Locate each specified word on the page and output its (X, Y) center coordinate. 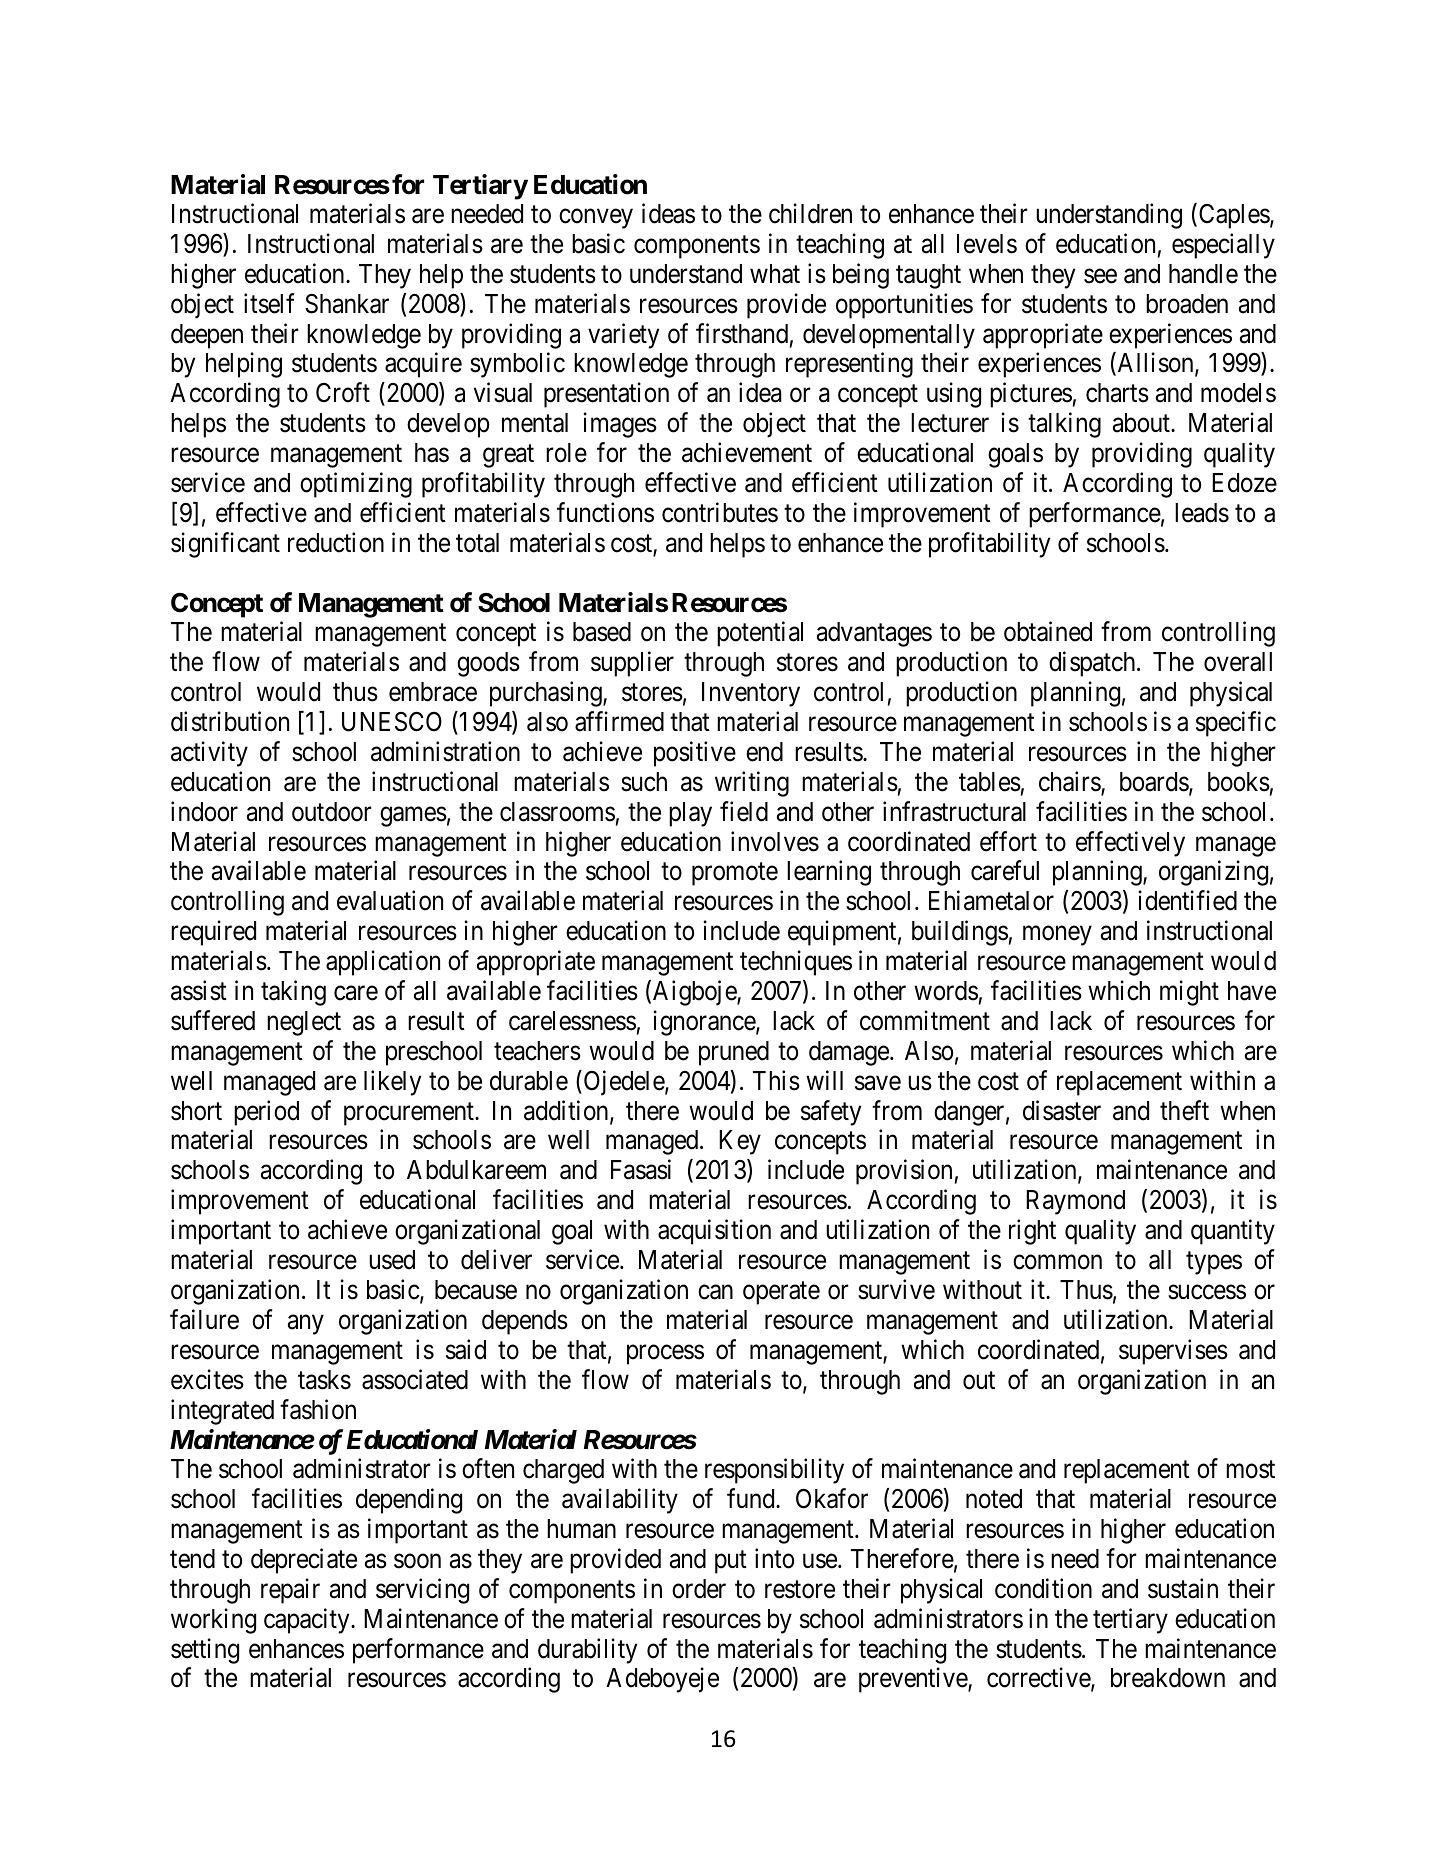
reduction (336, 542)
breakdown (1168, 1678)
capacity (308, 1621)
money (1057, 936)
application (383, 963)
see (1100, 276)
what (775, 274)
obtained (1048, 632)
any (306, 1325)
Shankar (347, 304)
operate (781, 1293)
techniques (796, 963)
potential (760, 634)
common (1057, 1262)
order (699, 1589)
